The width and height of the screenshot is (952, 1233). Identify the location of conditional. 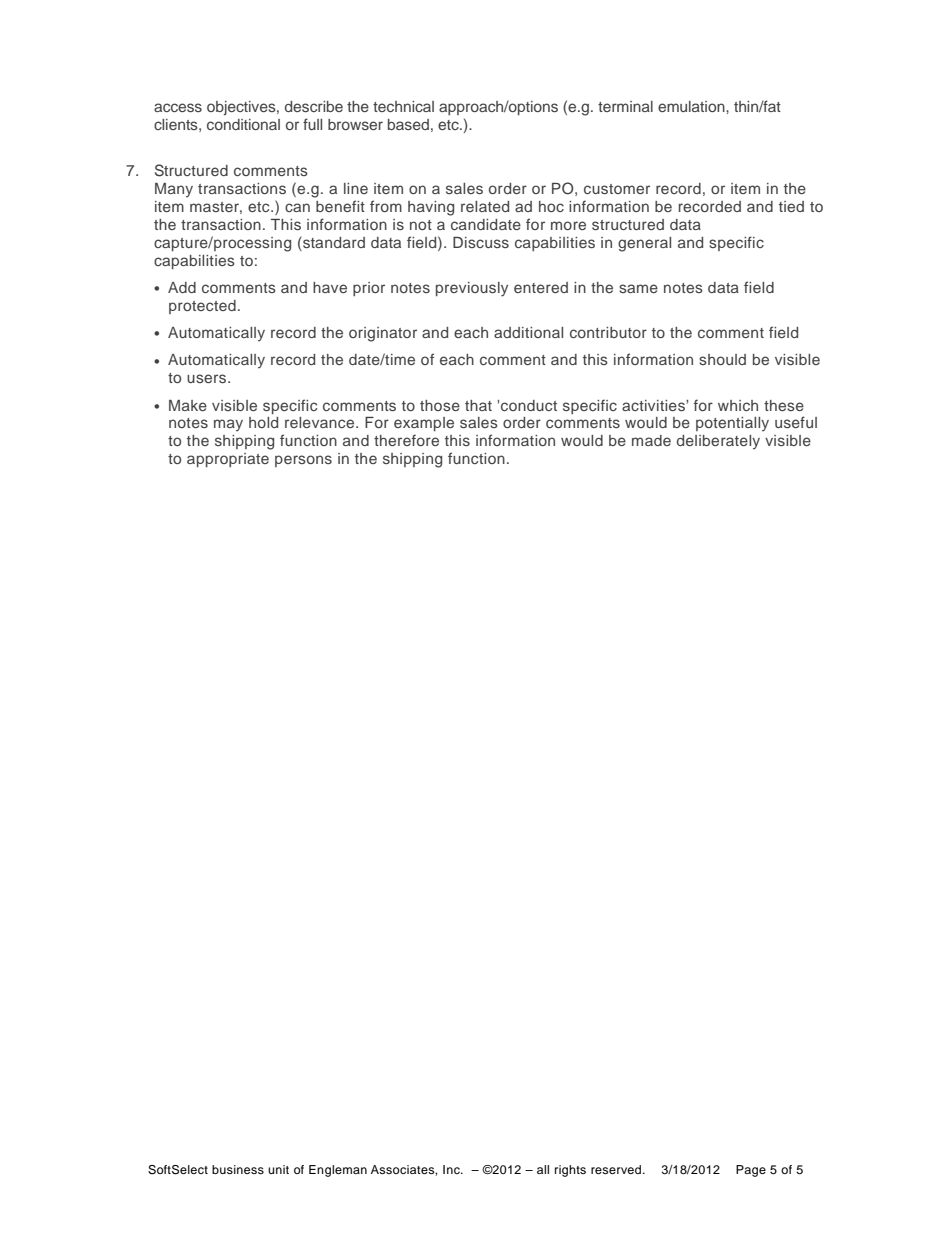
(243, 124).
